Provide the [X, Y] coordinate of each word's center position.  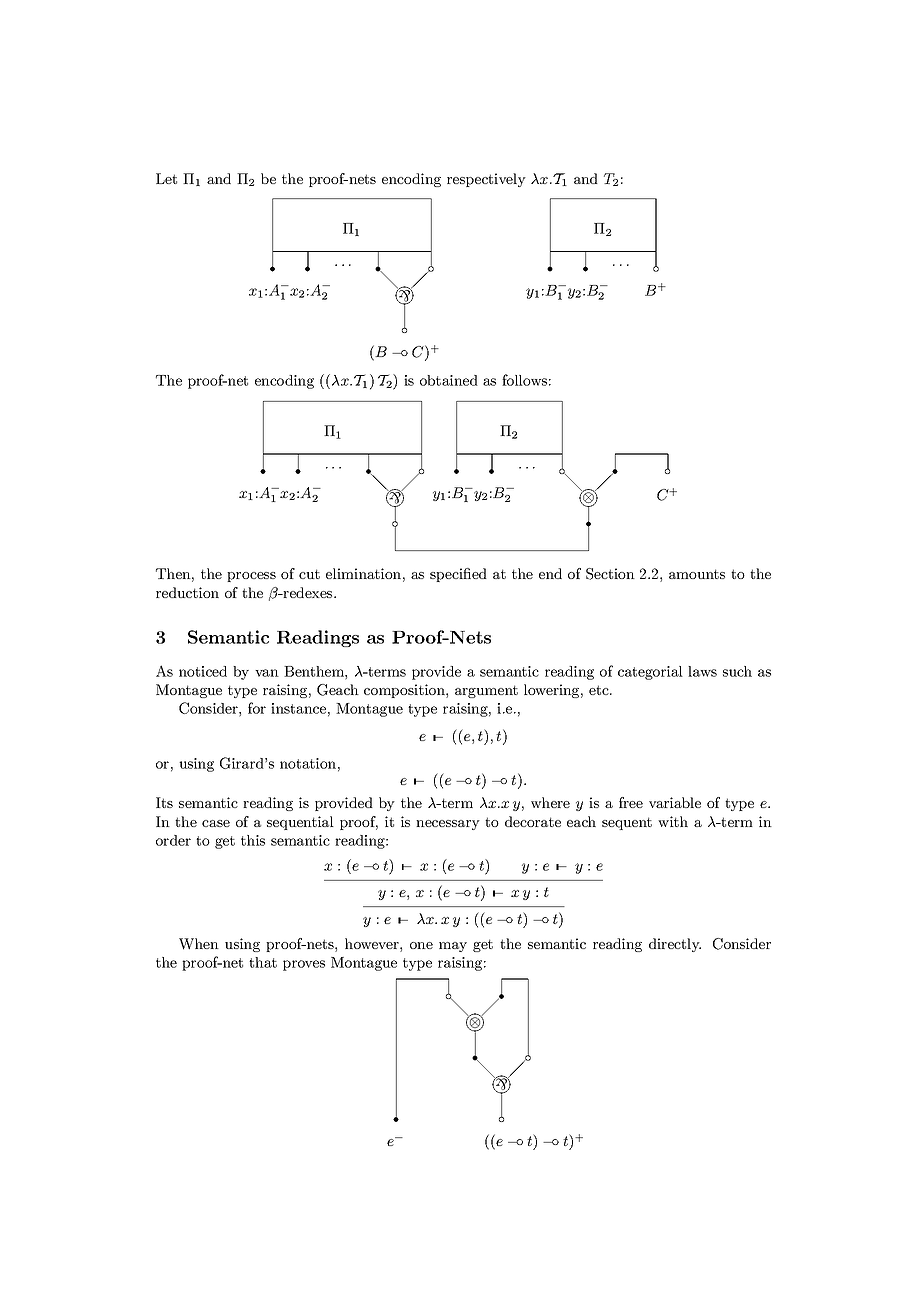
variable [675, 802]
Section [610, 574]
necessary [448, 825]
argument [486, 691]
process [251, 577]
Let [166, 178]
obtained [449, 380]
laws [702, 671]
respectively [486, 180]
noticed [203, 671]
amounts [697, 574]
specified [458, 575]
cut [309, 574]
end [550, 573]
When [199, 944]
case [216, 823]
